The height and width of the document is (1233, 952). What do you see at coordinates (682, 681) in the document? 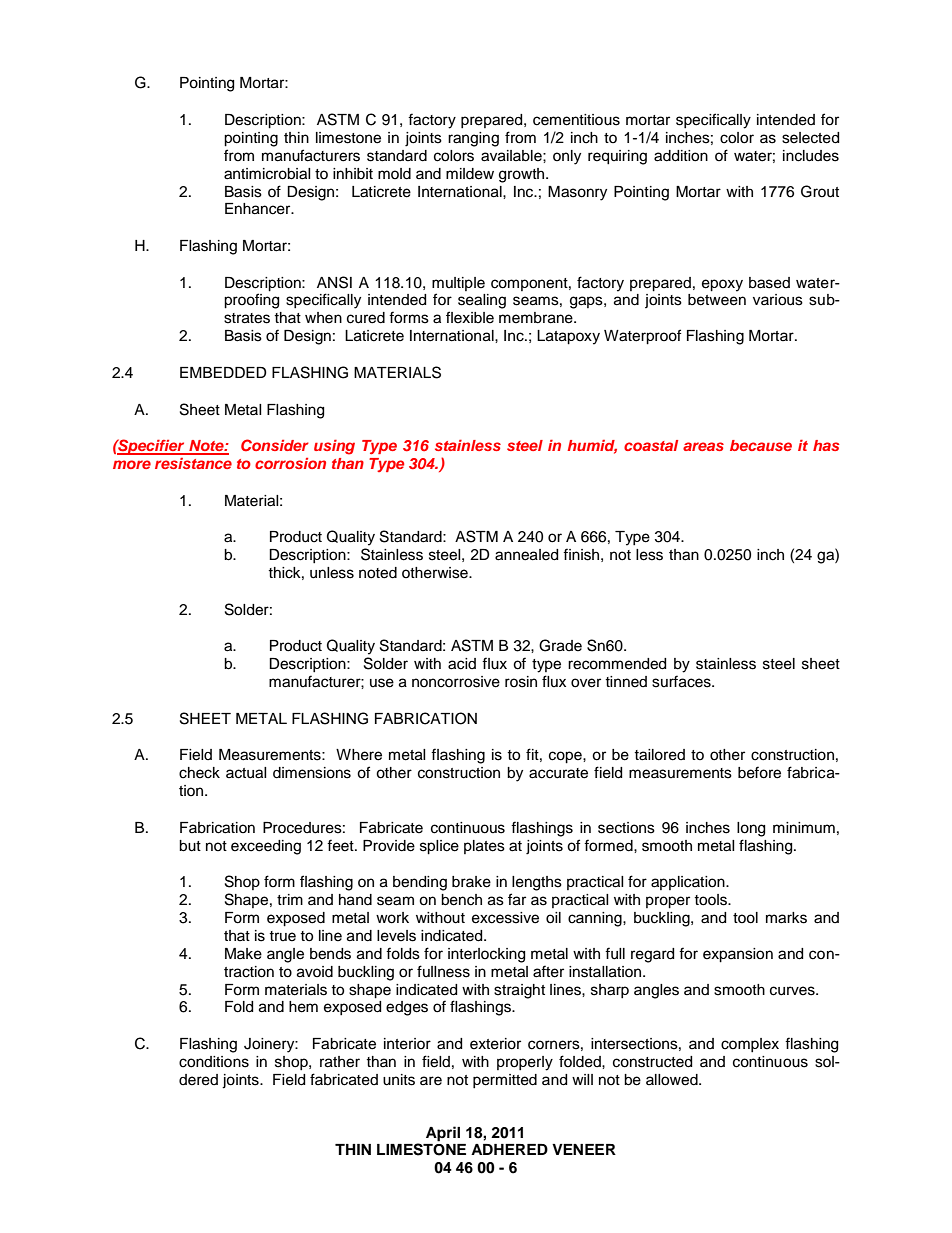
I see `surfaces` at bounding box center [682, 681].
